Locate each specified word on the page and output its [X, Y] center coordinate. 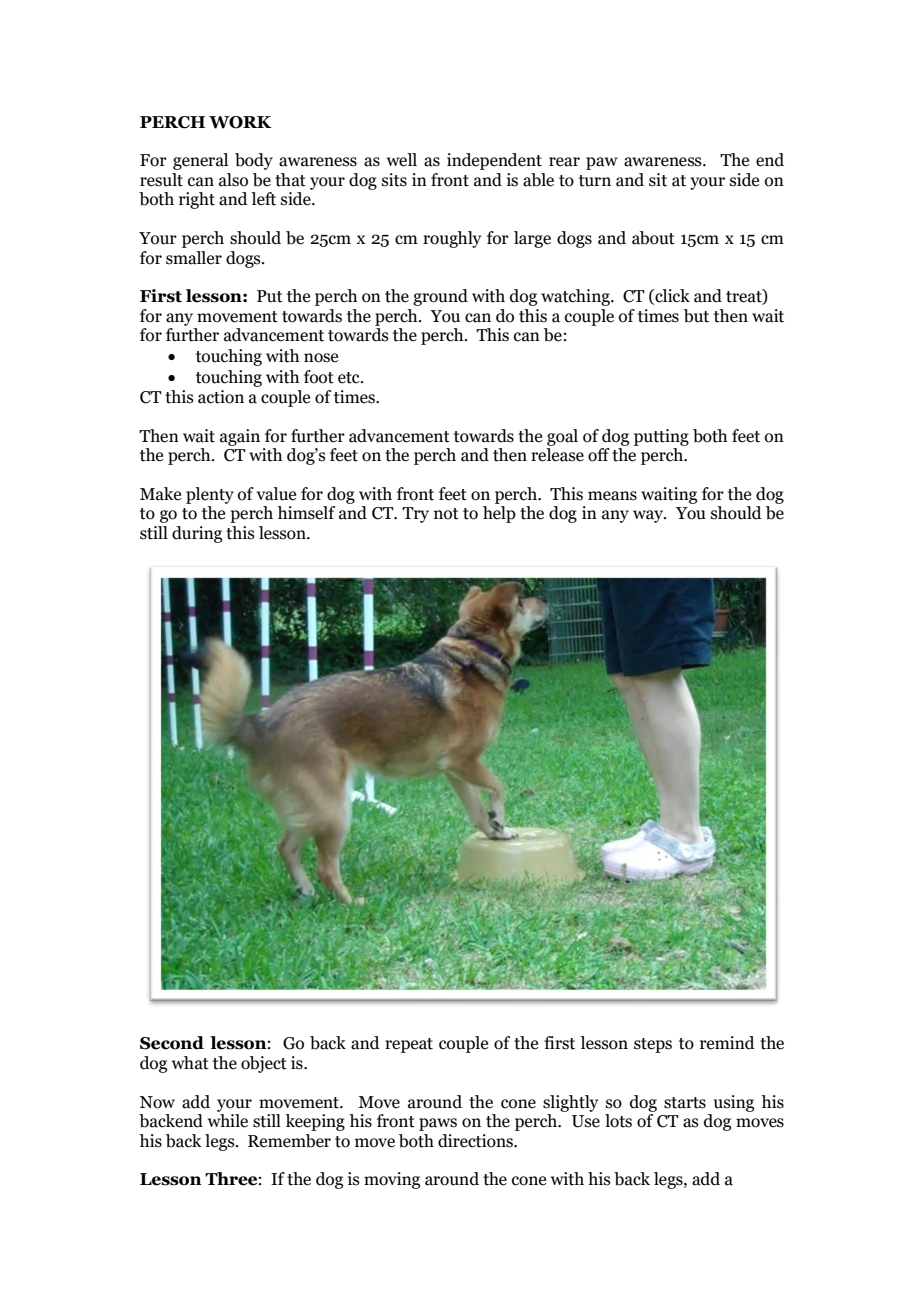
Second [172, 1043]
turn [595, 181]
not [446, 514]
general [200, 161]
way [649, 516]
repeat [409, 1045]
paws [438, 1124]
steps [653, 1045]
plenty [210, 495]
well [402, 160]
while [228, 1121]
